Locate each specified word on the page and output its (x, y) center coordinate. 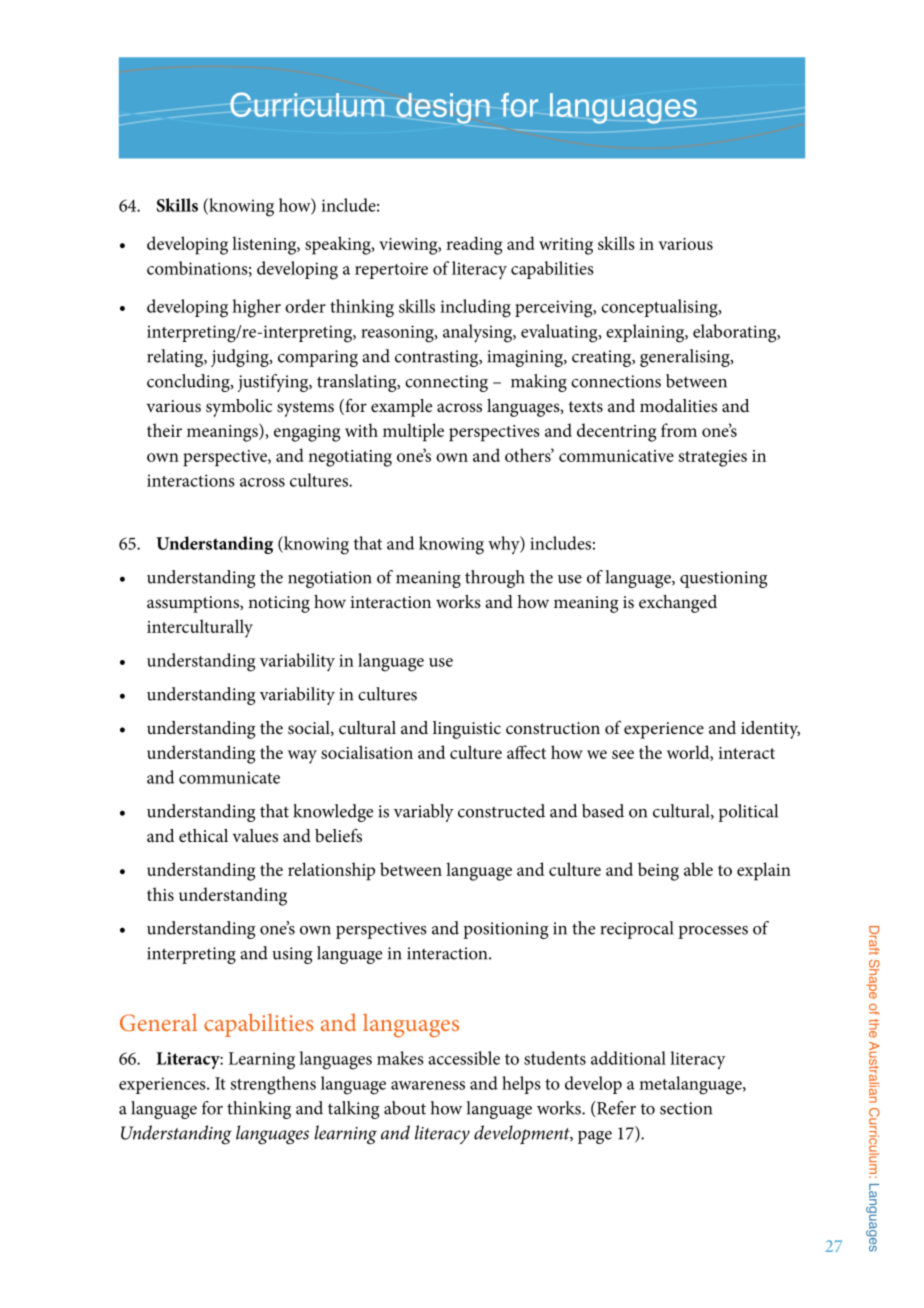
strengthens (273, 1085)
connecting (446, 383)
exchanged (678, 604)
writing (566, 246)
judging (241, 358)
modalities (678, 406)
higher (256, 308)
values (255, 835)
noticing (279, 604)
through (495, 579)
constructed (501, 811)
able (698, 869)
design (443, 108)
